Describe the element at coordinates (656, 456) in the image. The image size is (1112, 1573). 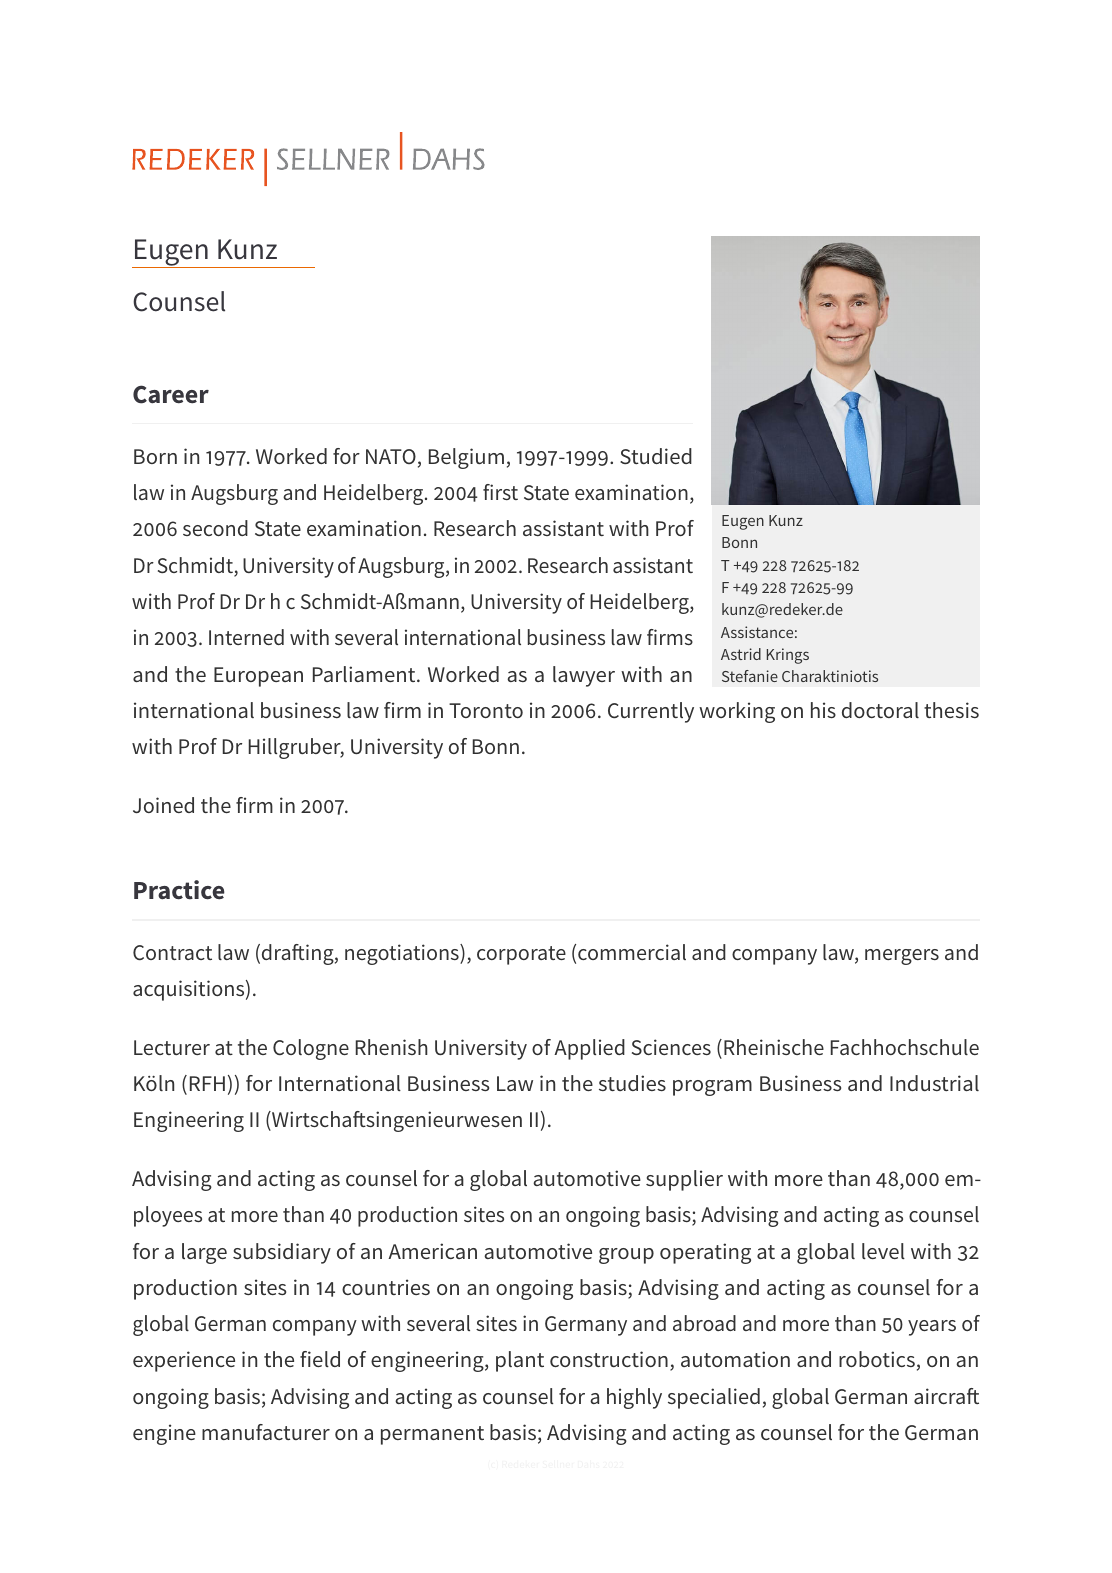
I see `Studied` at that location.
